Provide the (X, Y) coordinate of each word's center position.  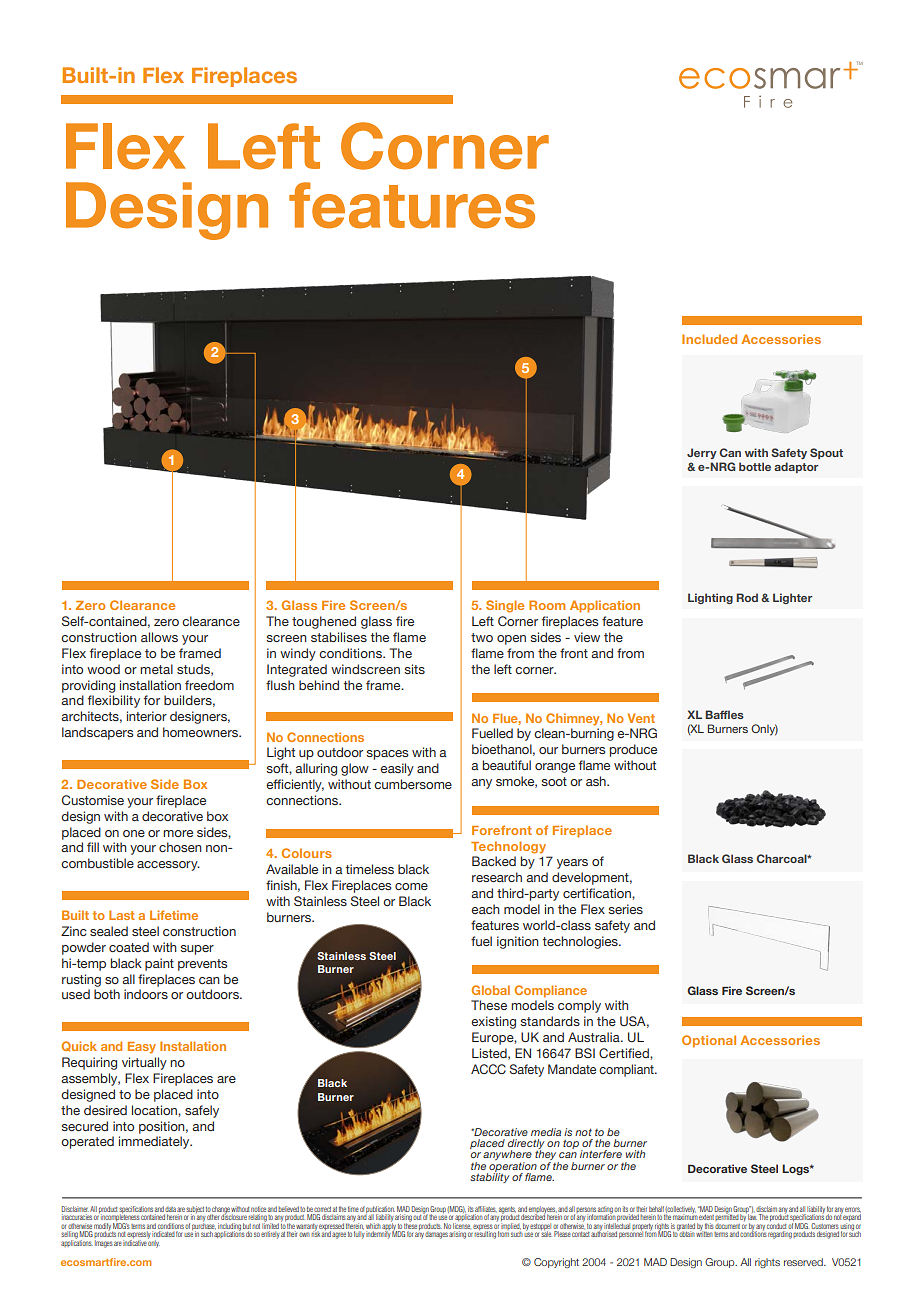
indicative (135, 1243)
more (178, 833)
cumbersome (413, 784)
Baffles (724, 714)
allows (159, 637)
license (461, 1226)
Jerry (702, 453)
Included (709, 339)
